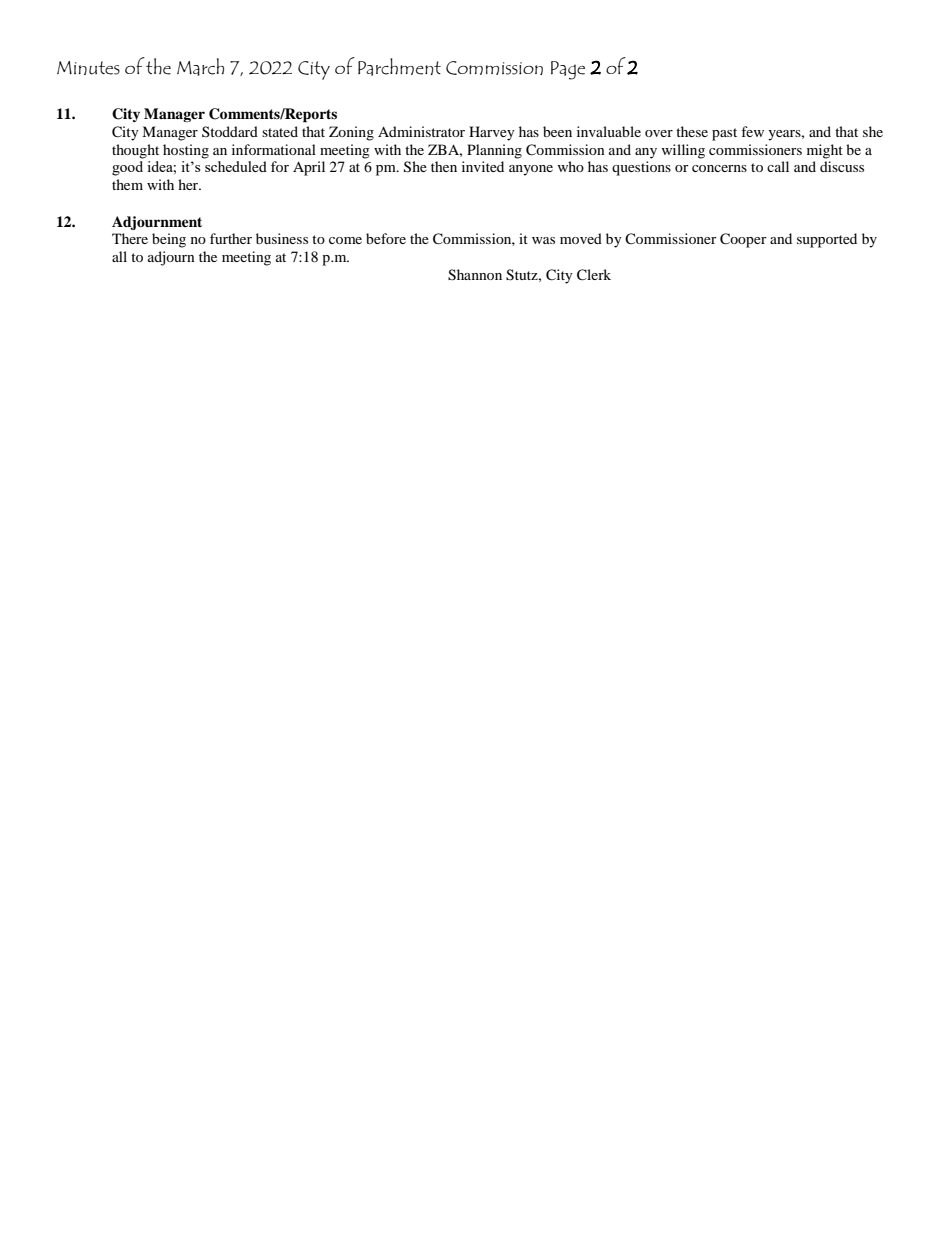 The height and width of the image is (1233, 952). Describe the element at coordinates (531, 170) in the image. I see `anyone` at that location.
